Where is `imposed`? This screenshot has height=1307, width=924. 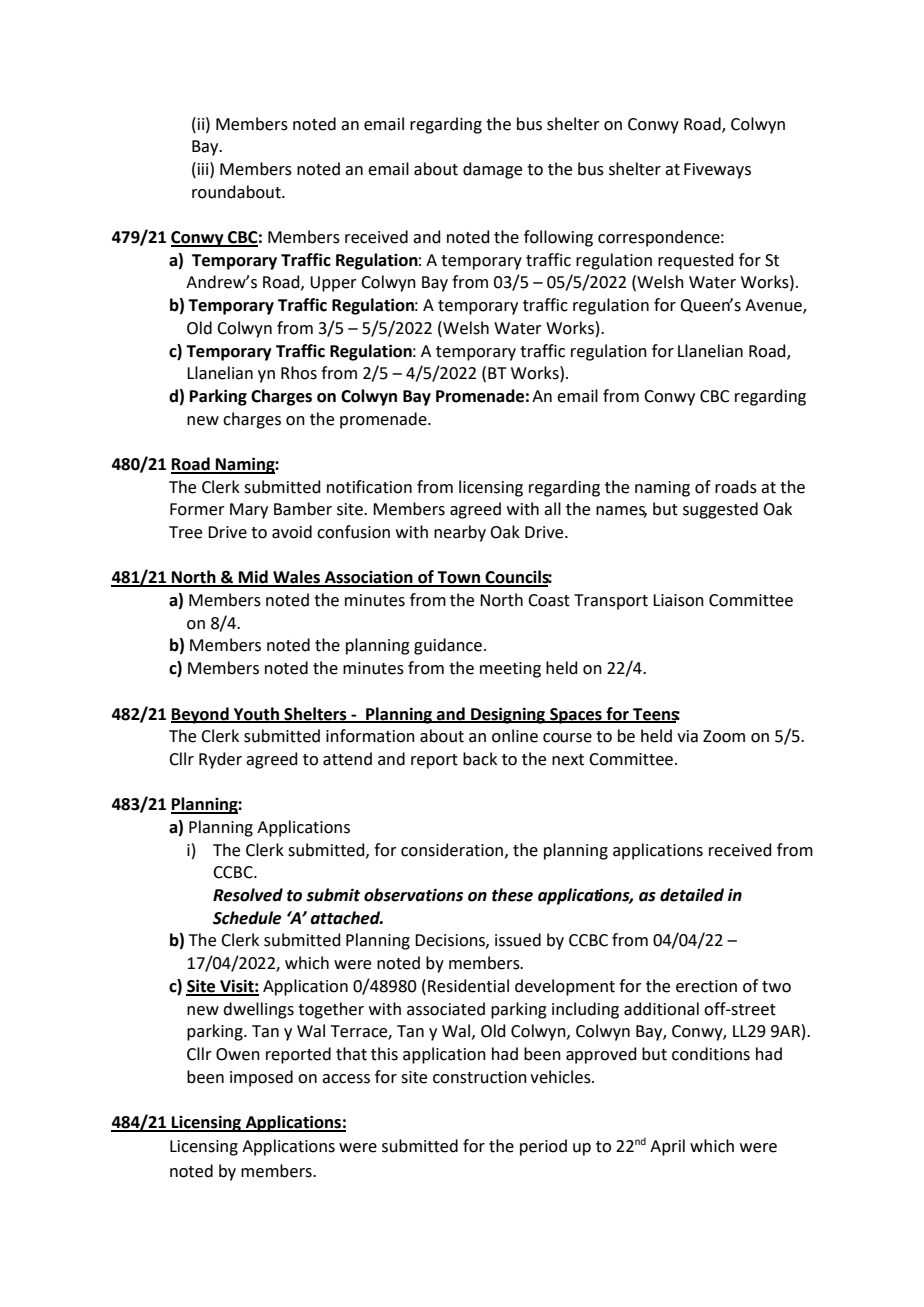 imposed is located at coordinates (261, 1078).
